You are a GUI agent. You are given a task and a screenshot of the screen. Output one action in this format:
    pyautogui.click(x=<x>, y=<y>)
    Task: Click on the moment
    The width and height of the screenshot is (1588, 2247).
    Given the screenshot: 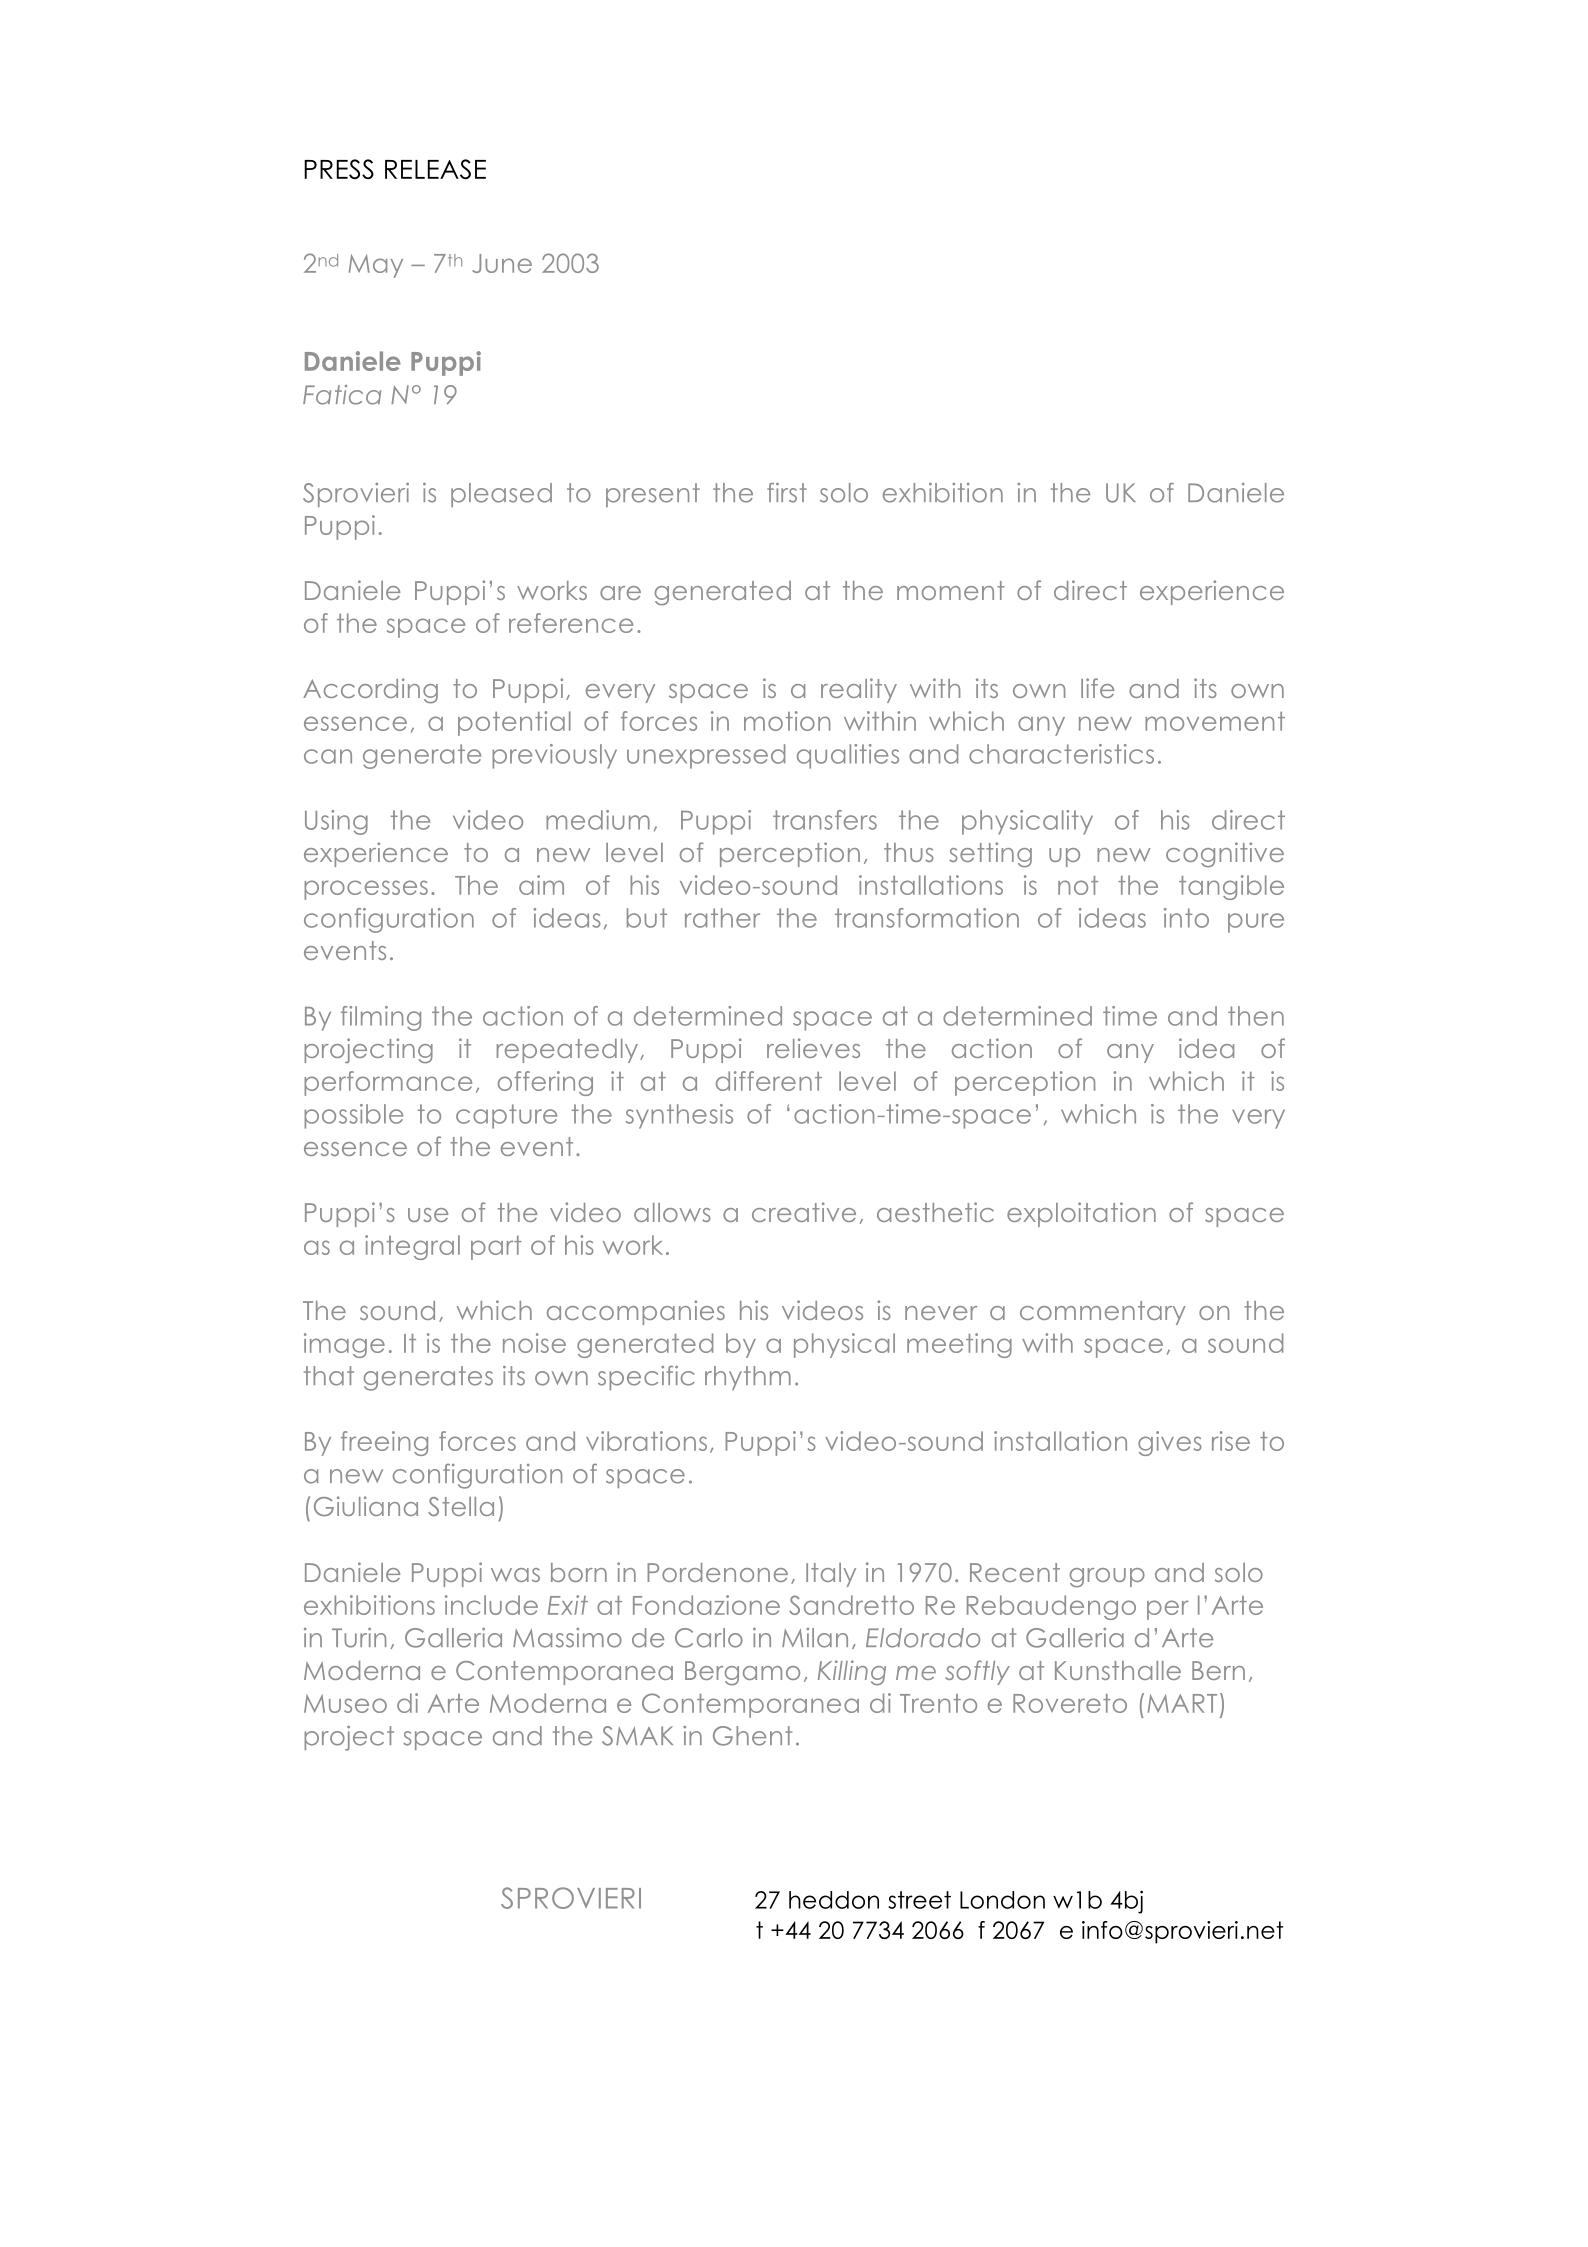 What is the action you would take?
    pyautogui.click(x=951, y=590)
